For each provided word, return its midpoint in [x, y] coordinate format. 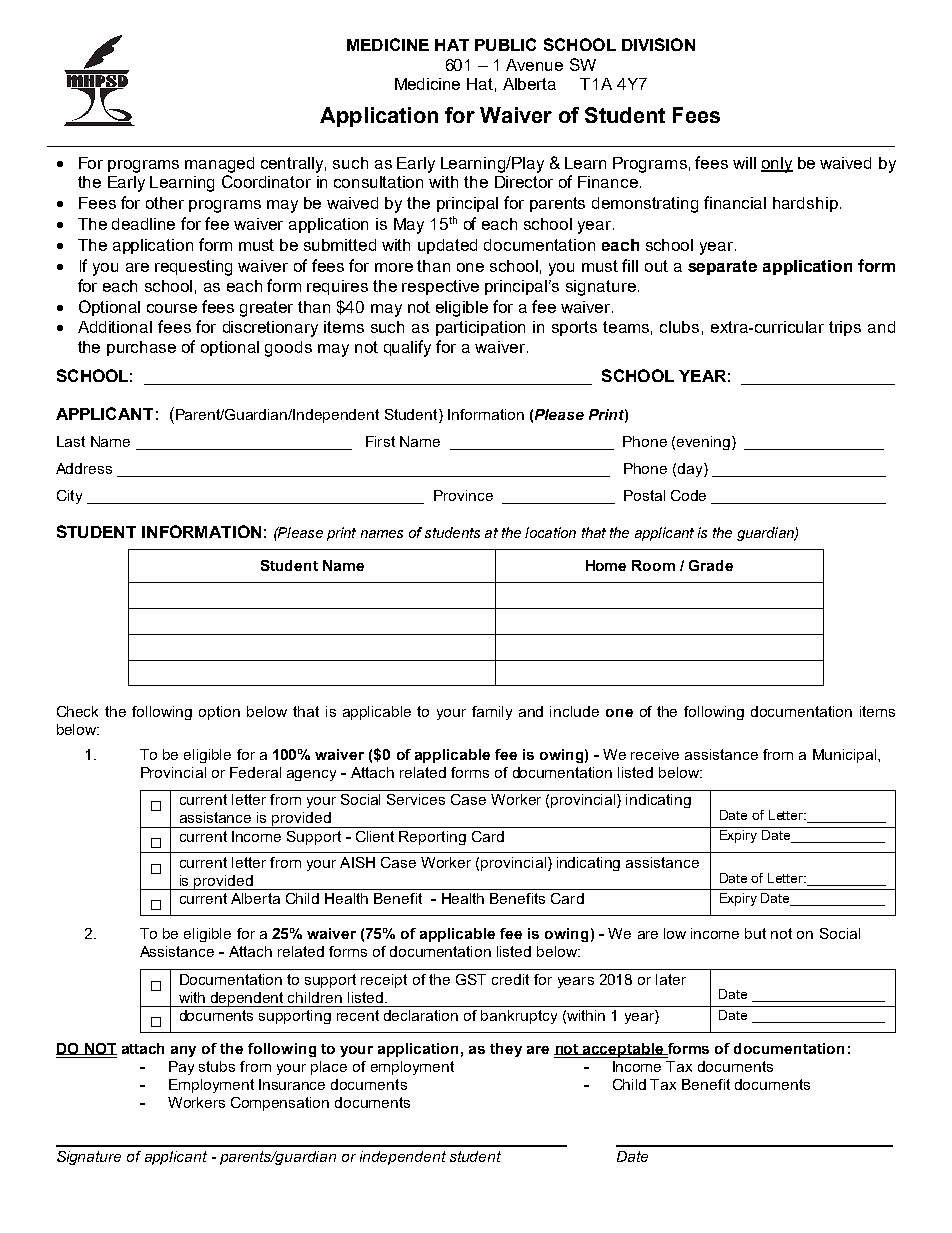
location [550, 532]
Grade [711, 565]
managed [219, 165]
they [506, 1050]
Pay [181, 1068]
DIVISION [658, 44]
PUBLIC [505, 44]
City [69, 497]
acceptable [623, 1050]
